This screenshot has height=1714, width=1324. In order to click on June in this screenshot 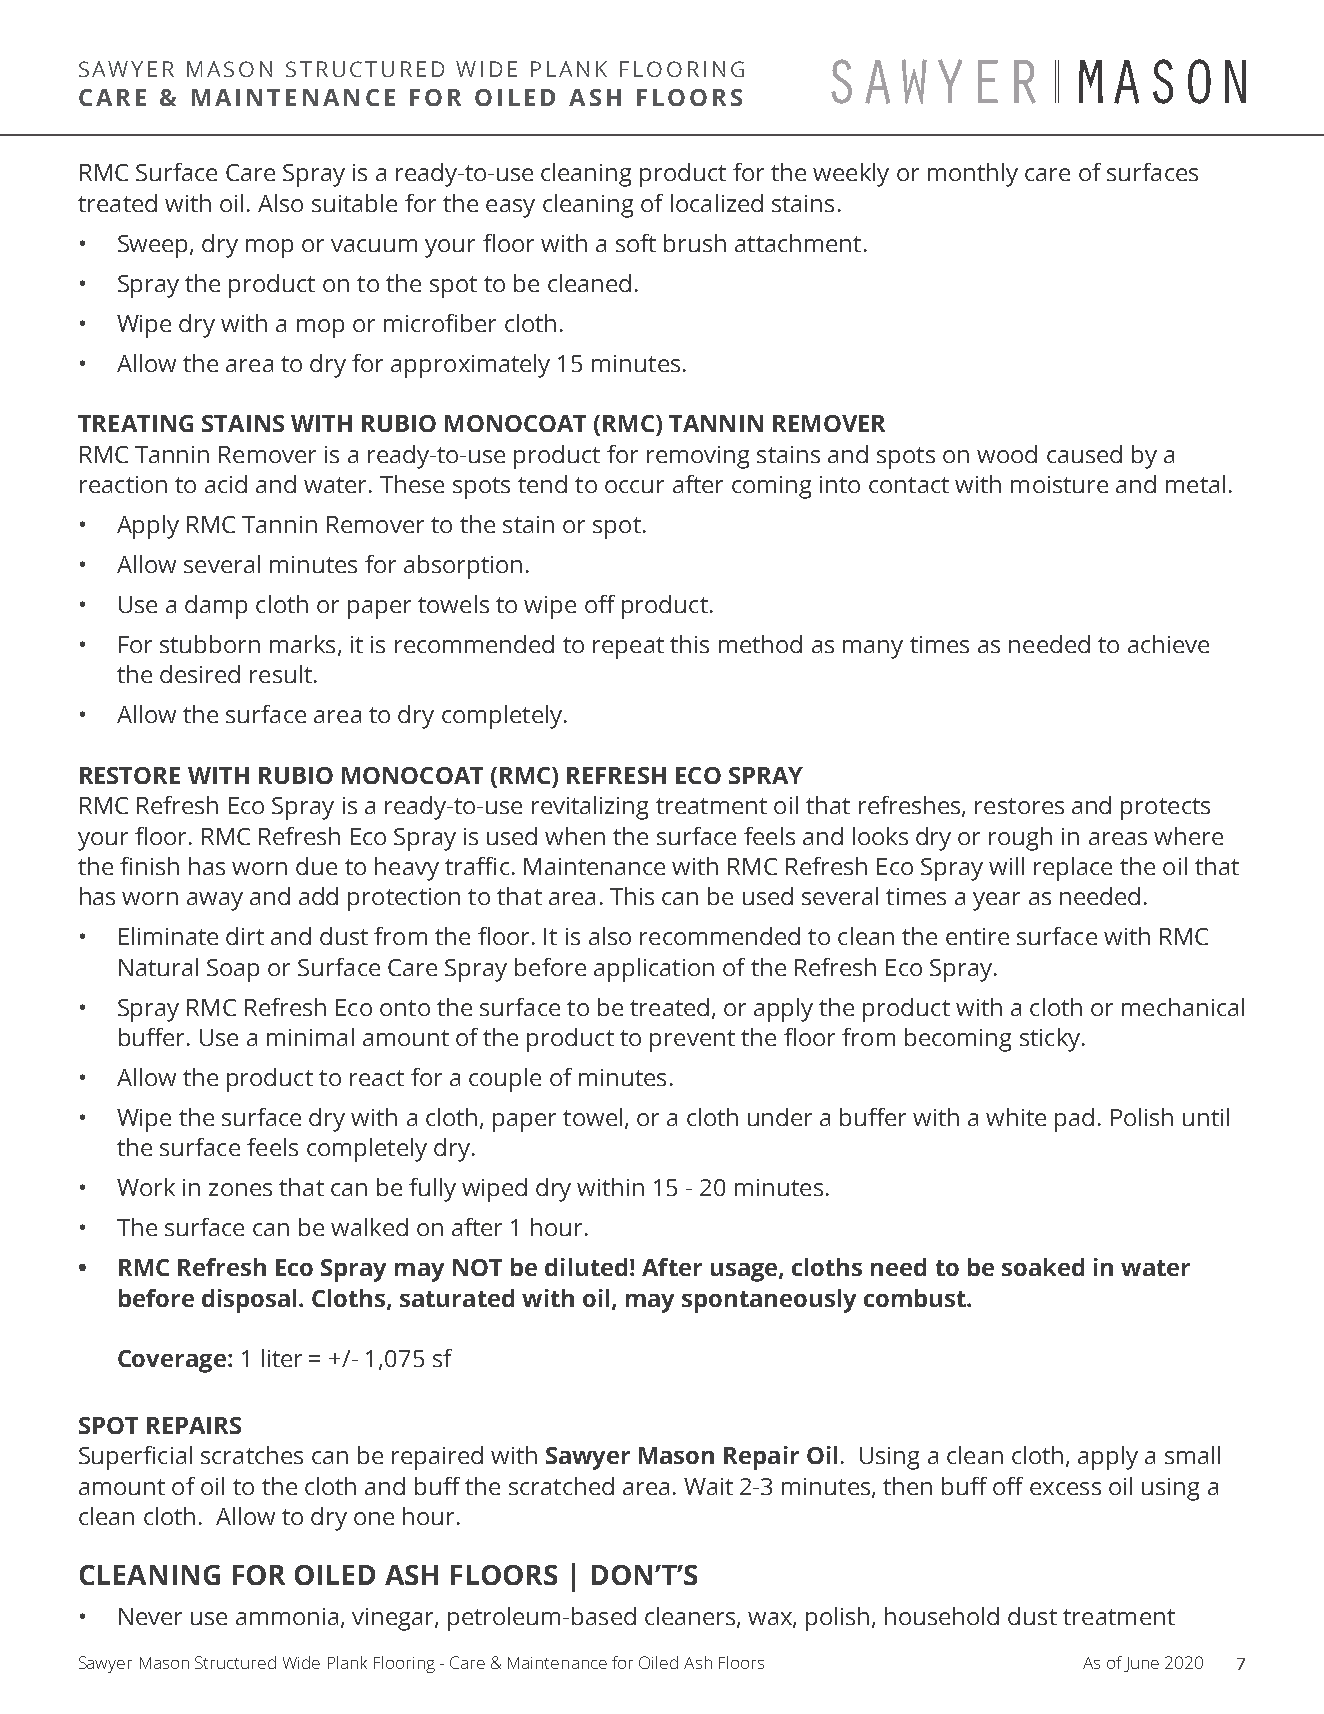, I will do `click(1141, 1664)`.
